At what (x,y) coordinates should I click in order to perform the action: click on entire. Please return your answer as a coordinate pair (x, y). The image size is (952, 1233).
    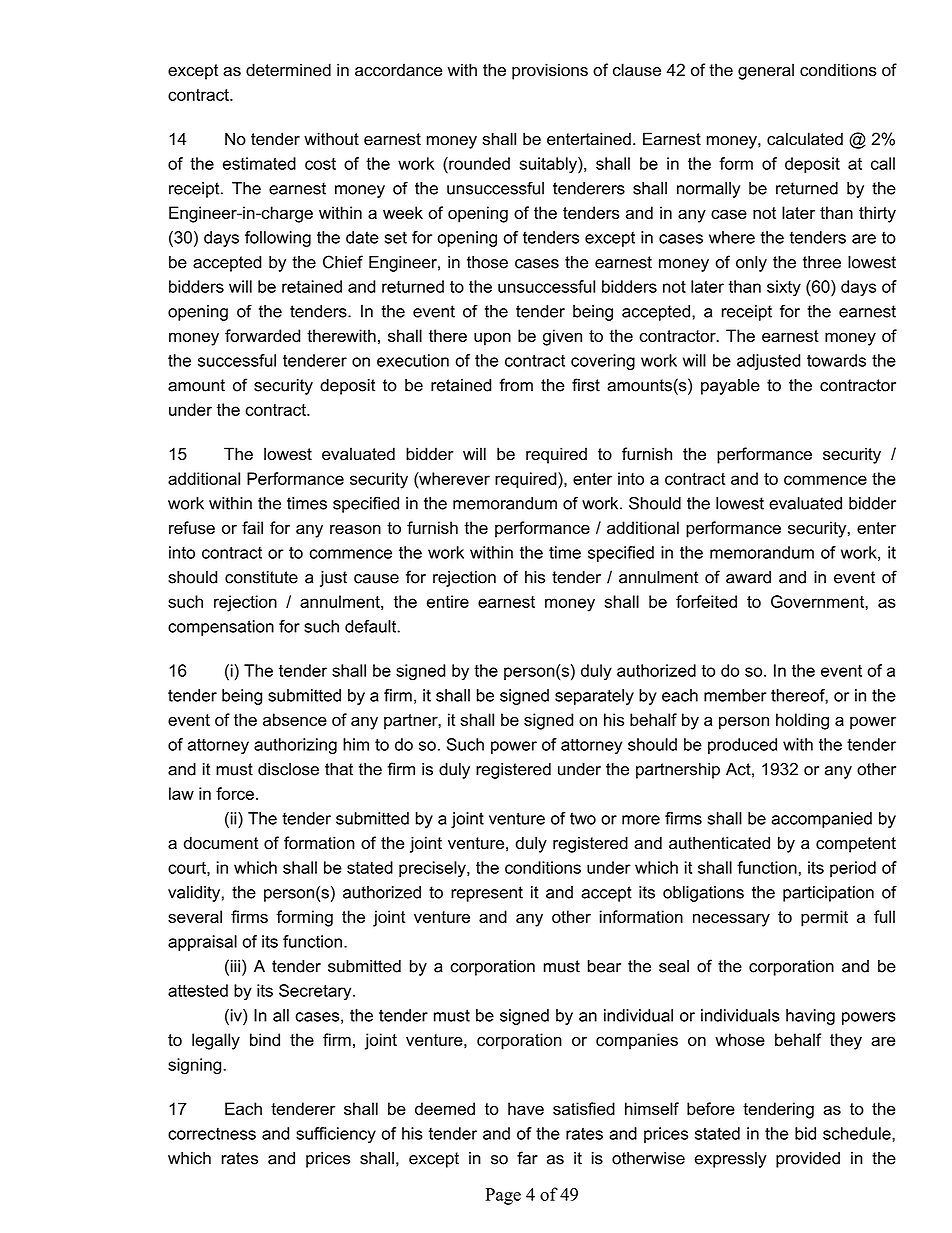
    Looking at the image, I should click on (448, 601).
